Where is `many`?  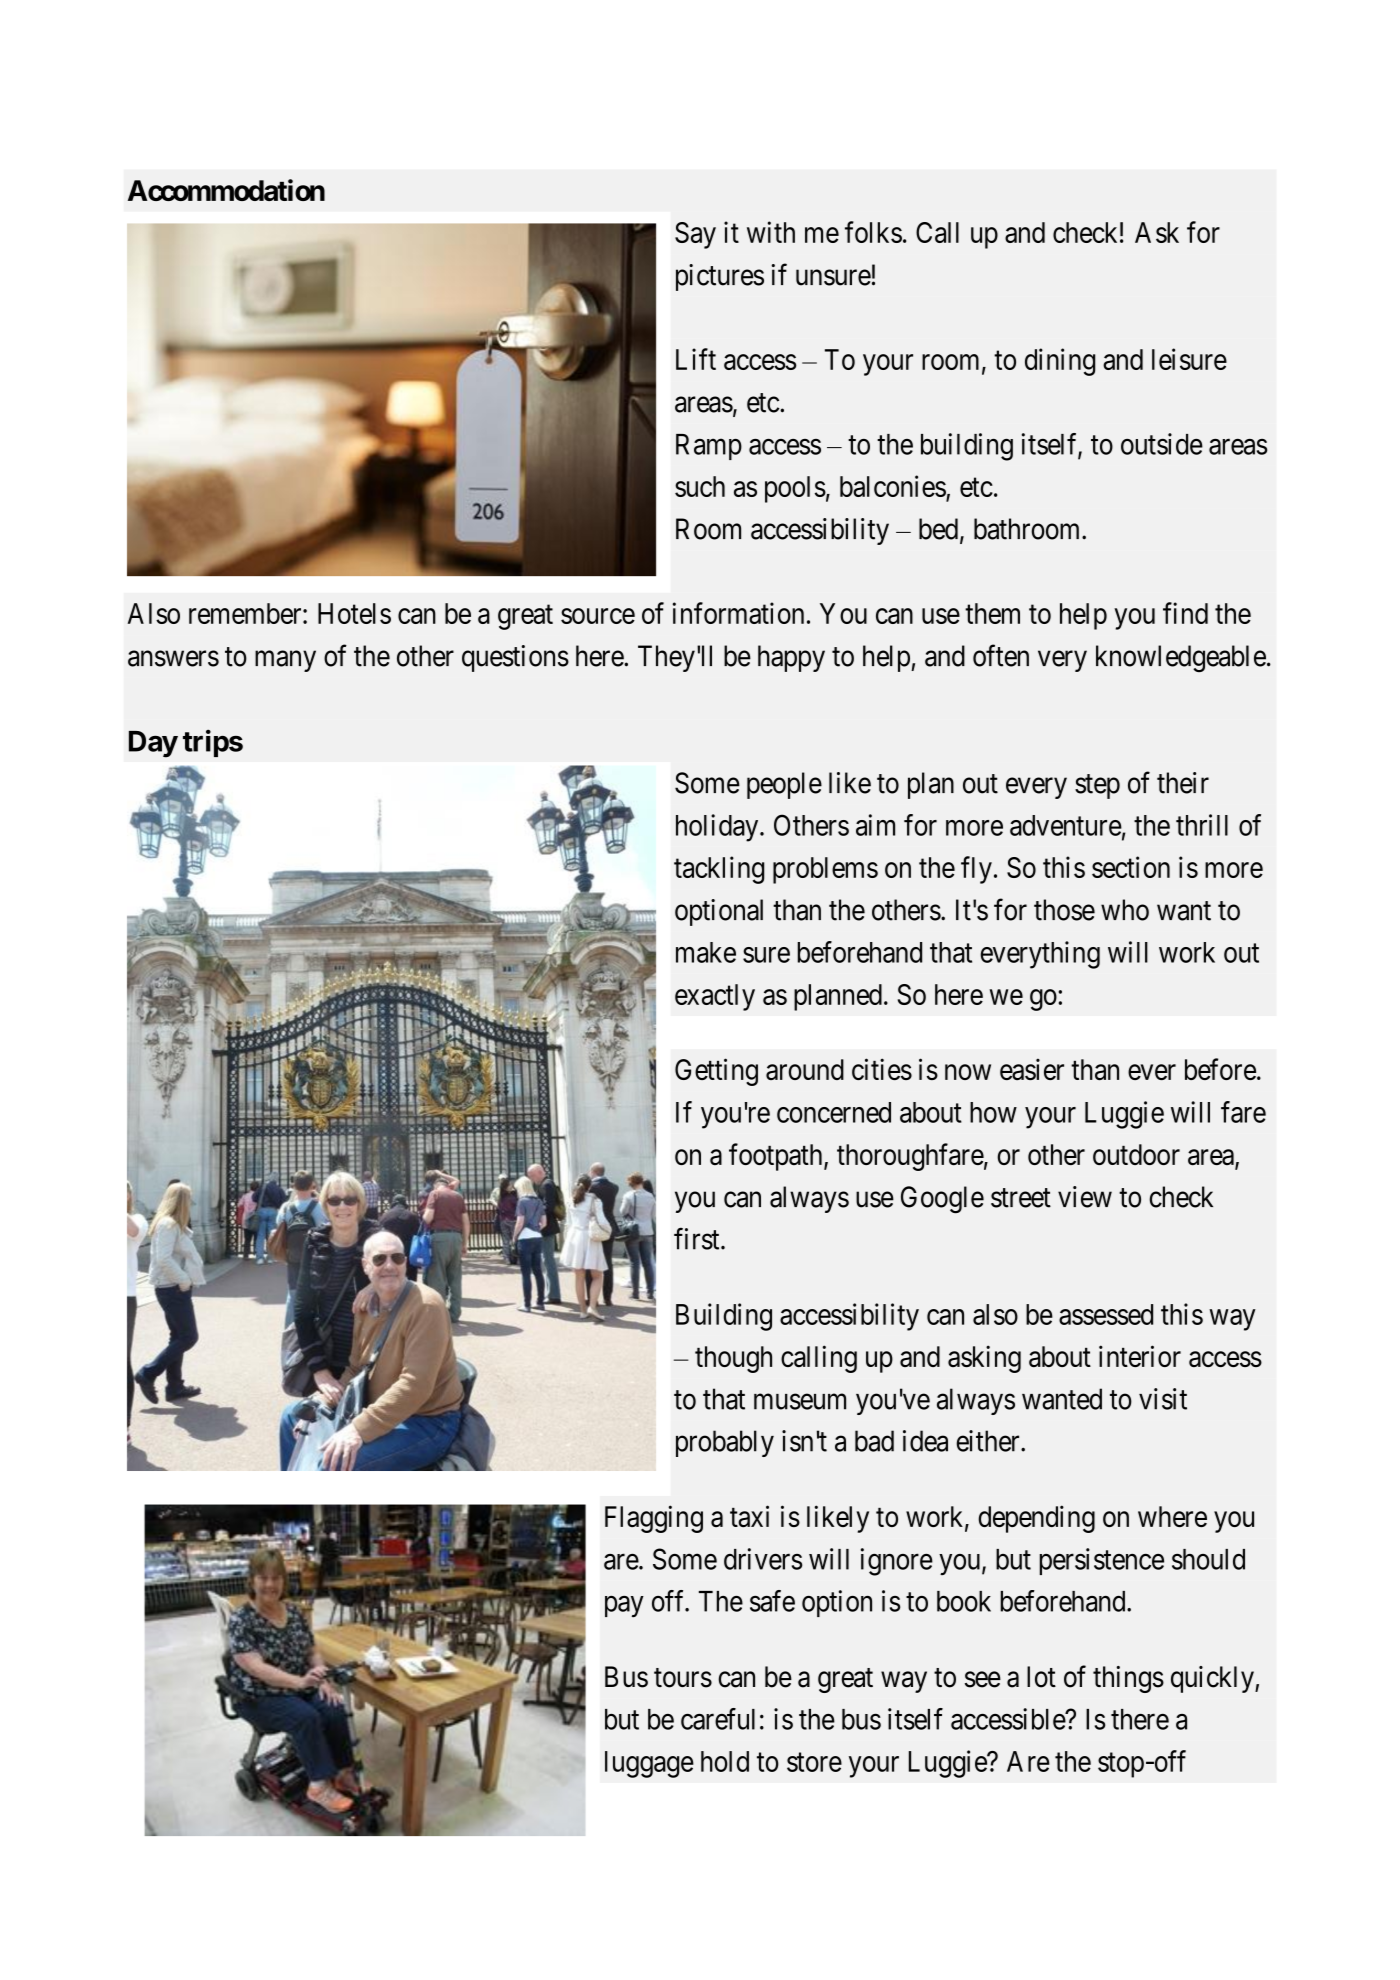 many is located at coordinates (285, 661).
